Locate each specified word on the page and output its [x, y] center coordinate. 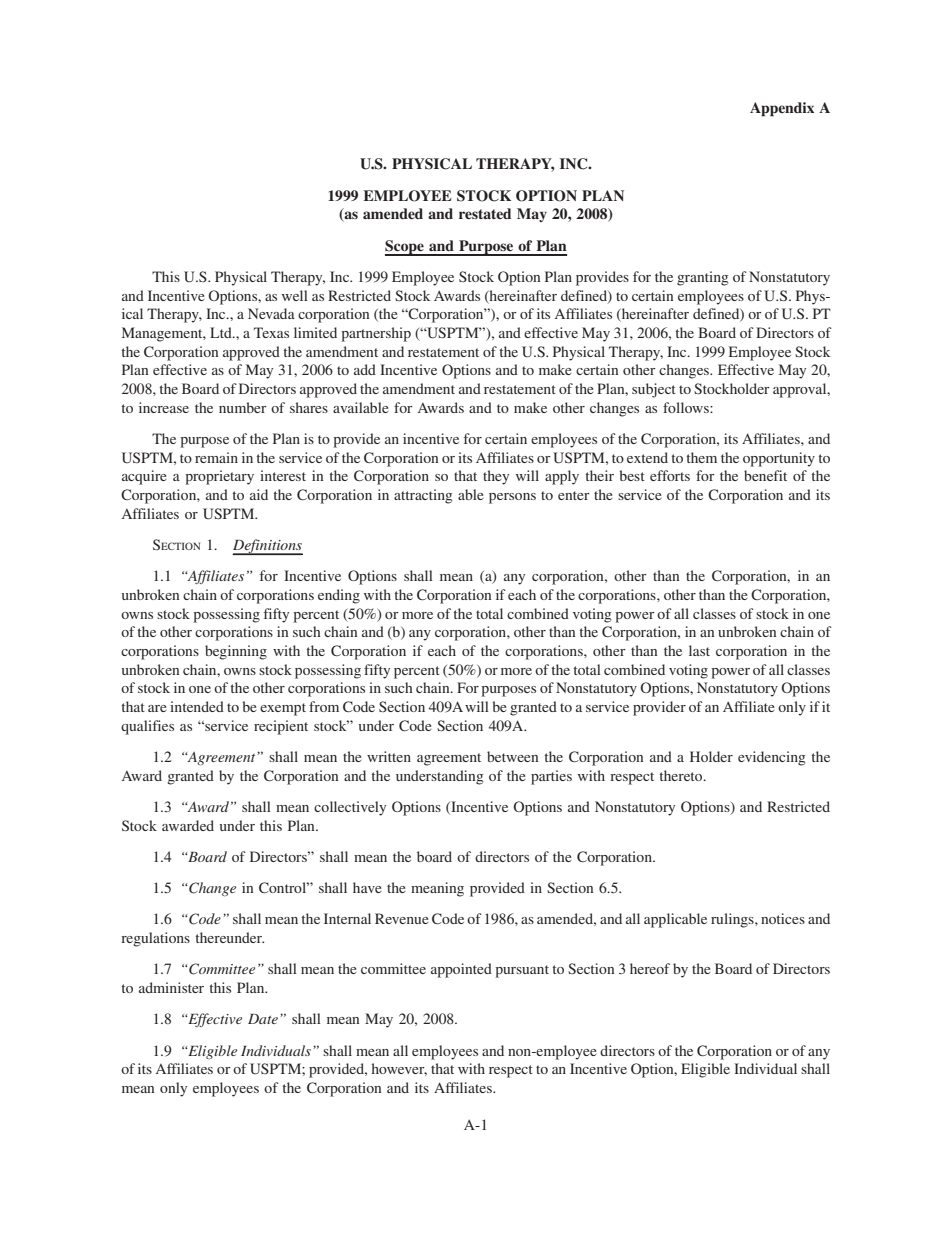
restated [485, 213]
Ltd [222, 332]
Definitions [267, 547]
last [699, 650]
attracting [423, 496]
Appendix [782, 109]
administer [171, 987]
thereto [682, 775]
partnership [376, 334]
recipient [281, 727]
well [295, 295]
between [512, 756]
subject [654, 390]
